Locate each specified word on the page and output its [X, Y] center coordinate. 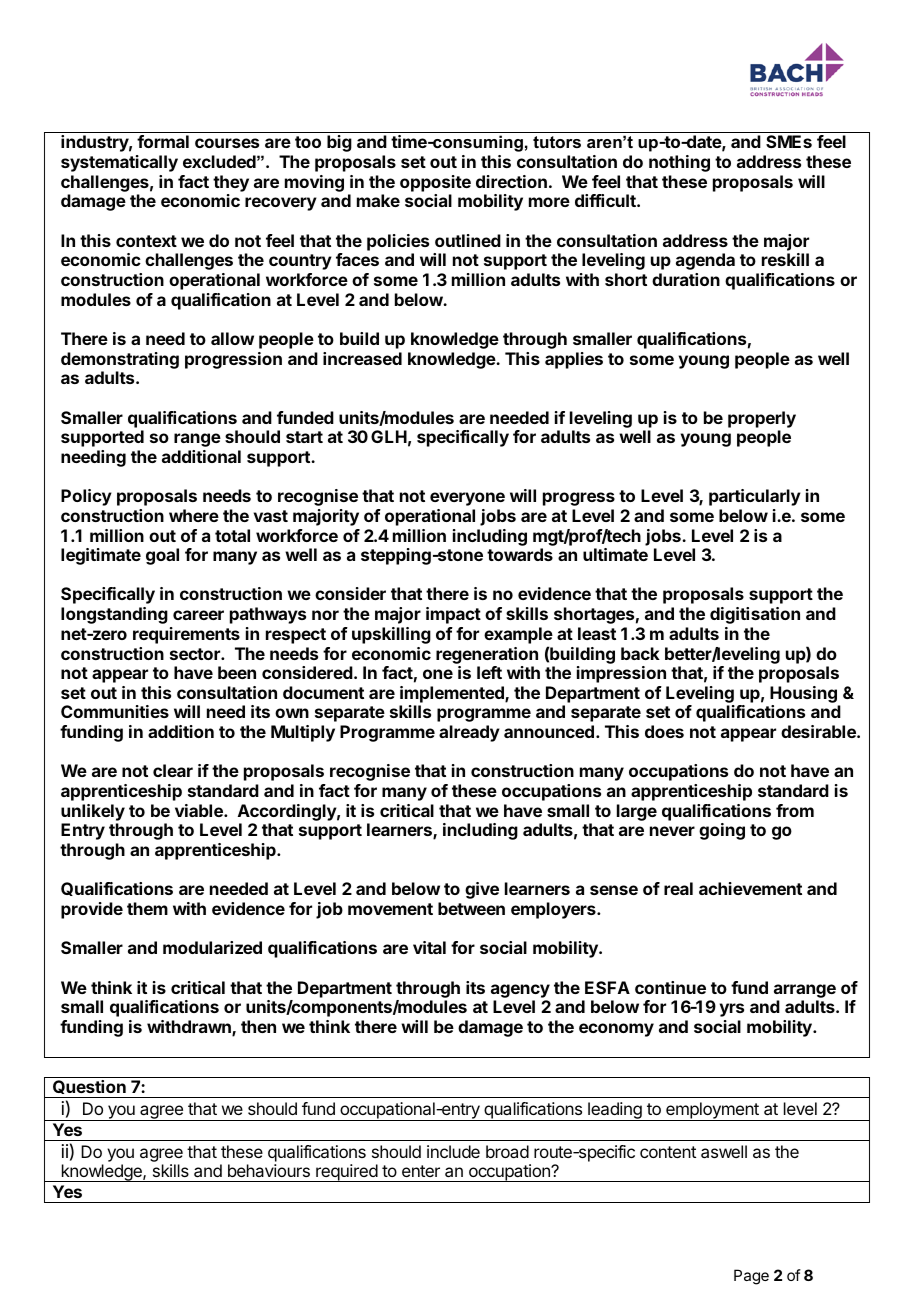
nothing [679, 163]
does [664, 731]
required [346, 1173]
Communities [115, 711]
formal [163, 141]
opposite [435, 183]
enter [421, 1171]
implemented [453, 694]
